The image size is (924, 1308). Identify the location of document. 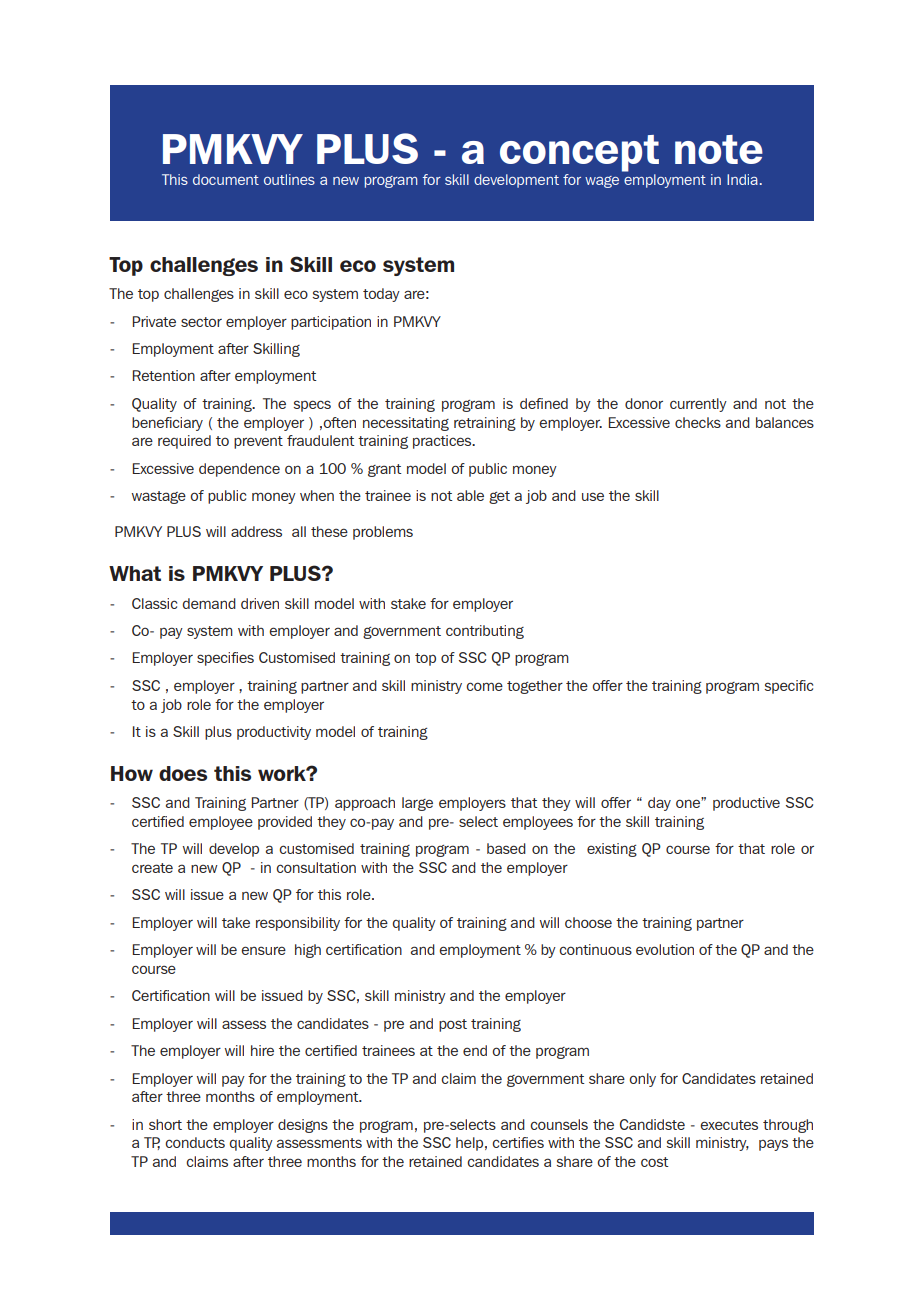
(226, 179).
